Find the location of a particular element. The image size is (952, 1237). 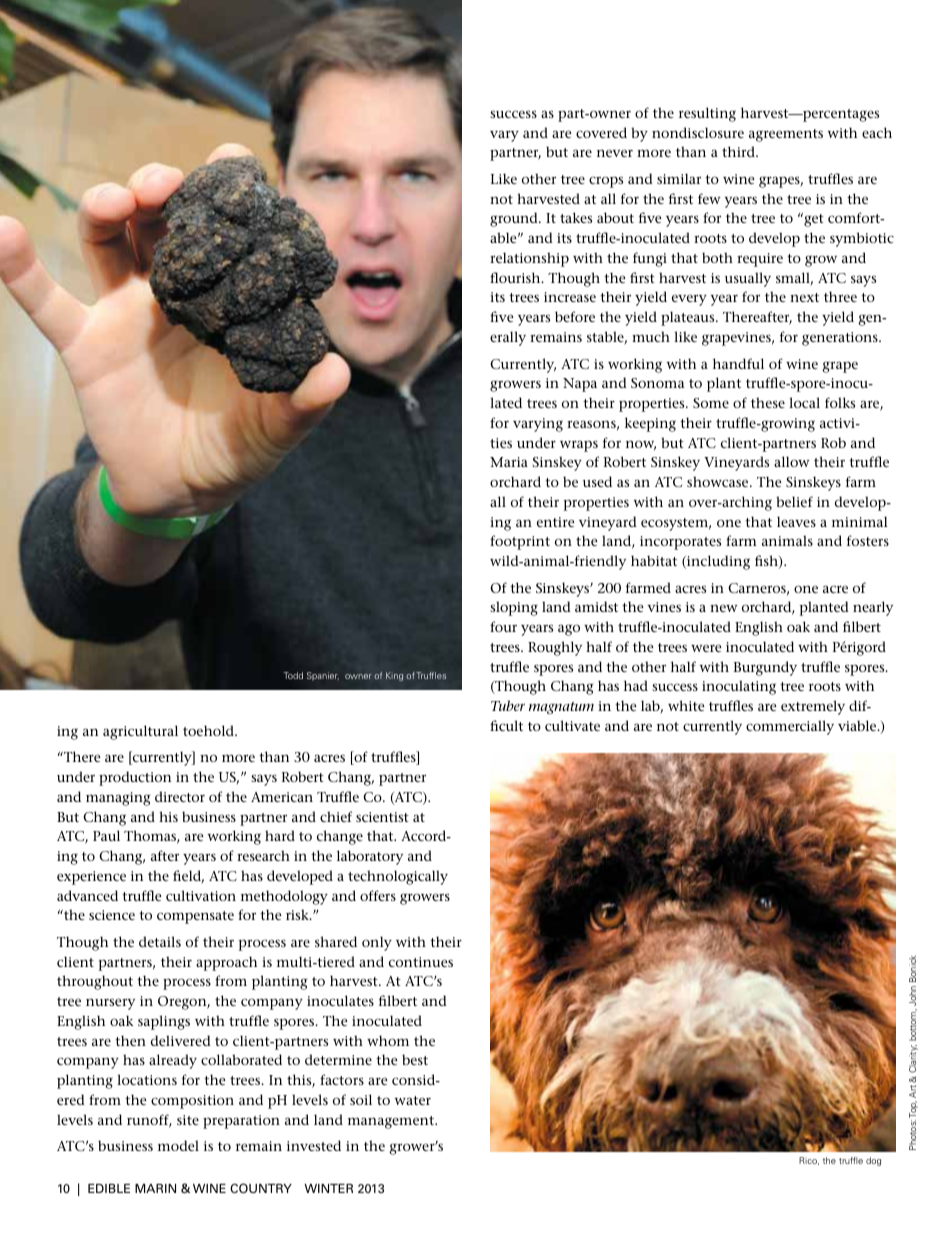

cultivation is located at coordinates (201, 895).
